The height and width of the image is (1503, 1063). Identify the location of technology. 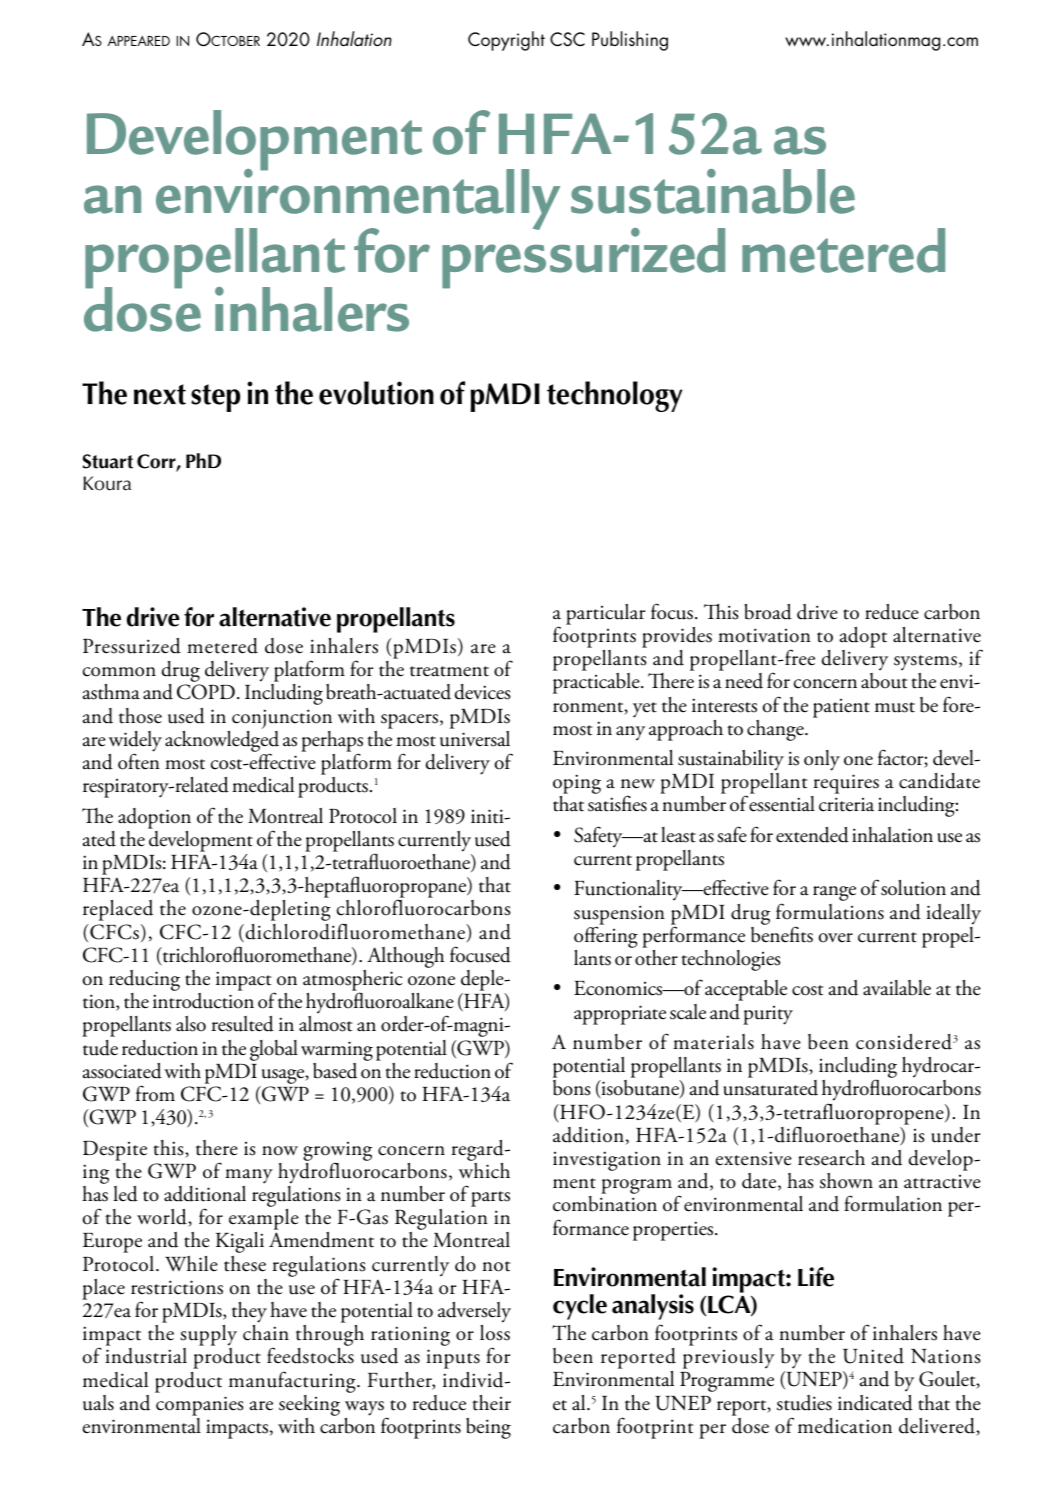
(614, 396).
